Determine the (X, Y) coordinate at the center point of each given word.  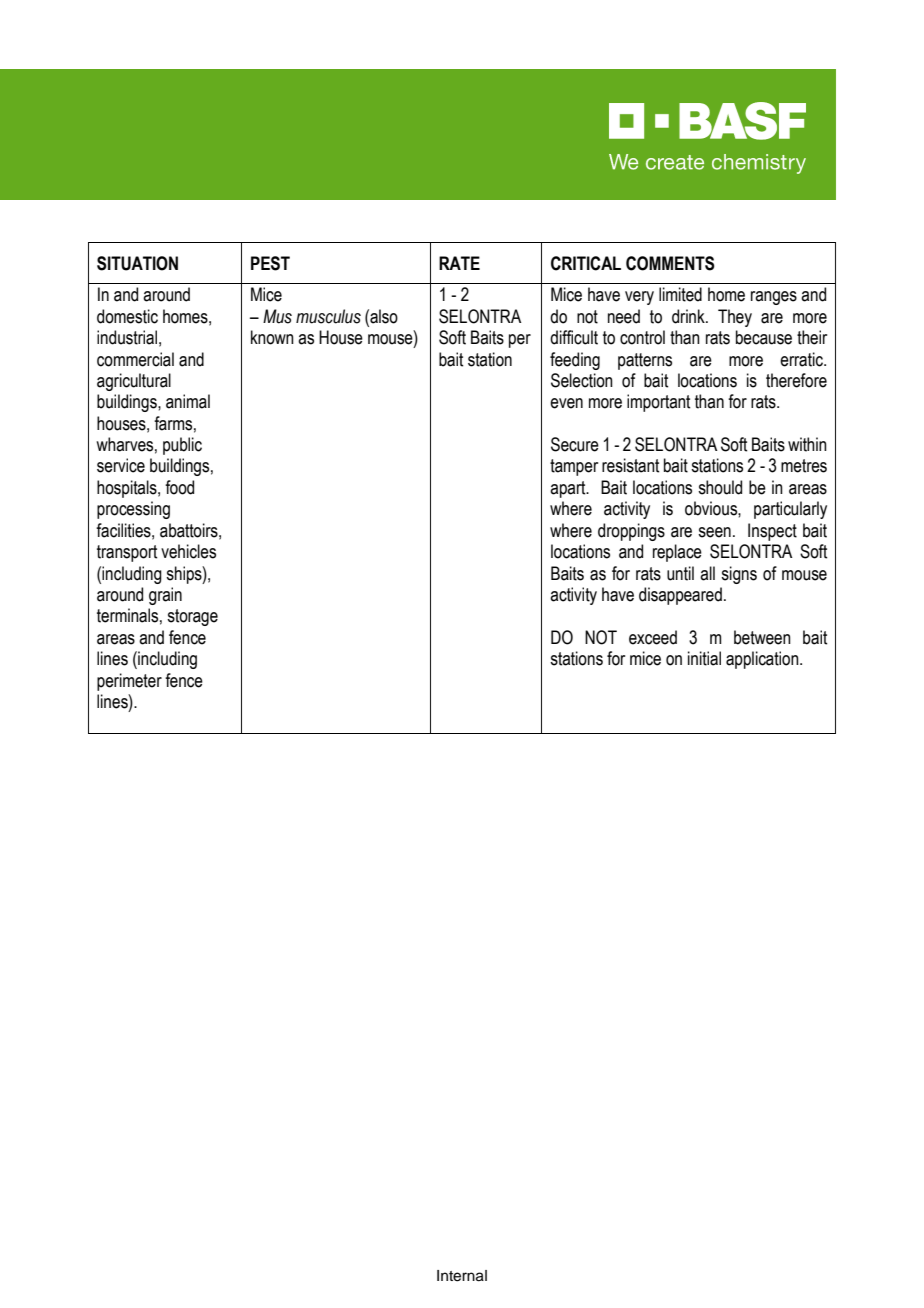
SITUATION (137, 263)
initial (704, 658)
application (763, 660)
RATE (459, 263)
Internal (462, 1276)
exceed (653, 637)
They (735, 318)
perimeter (129, 682)
